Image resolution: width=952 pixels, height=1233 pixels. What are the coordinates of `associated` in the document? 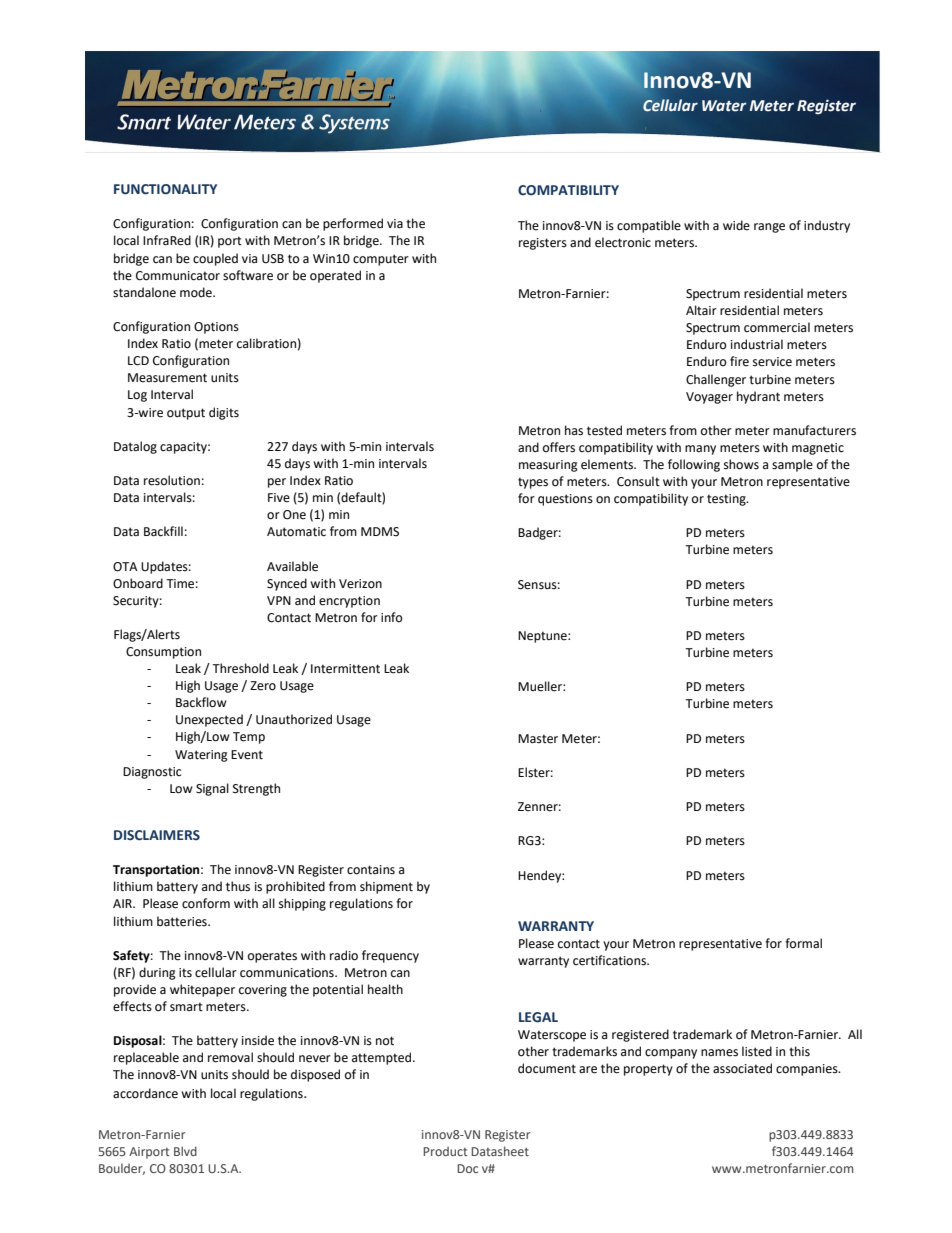 It's located at (742, 1068).
